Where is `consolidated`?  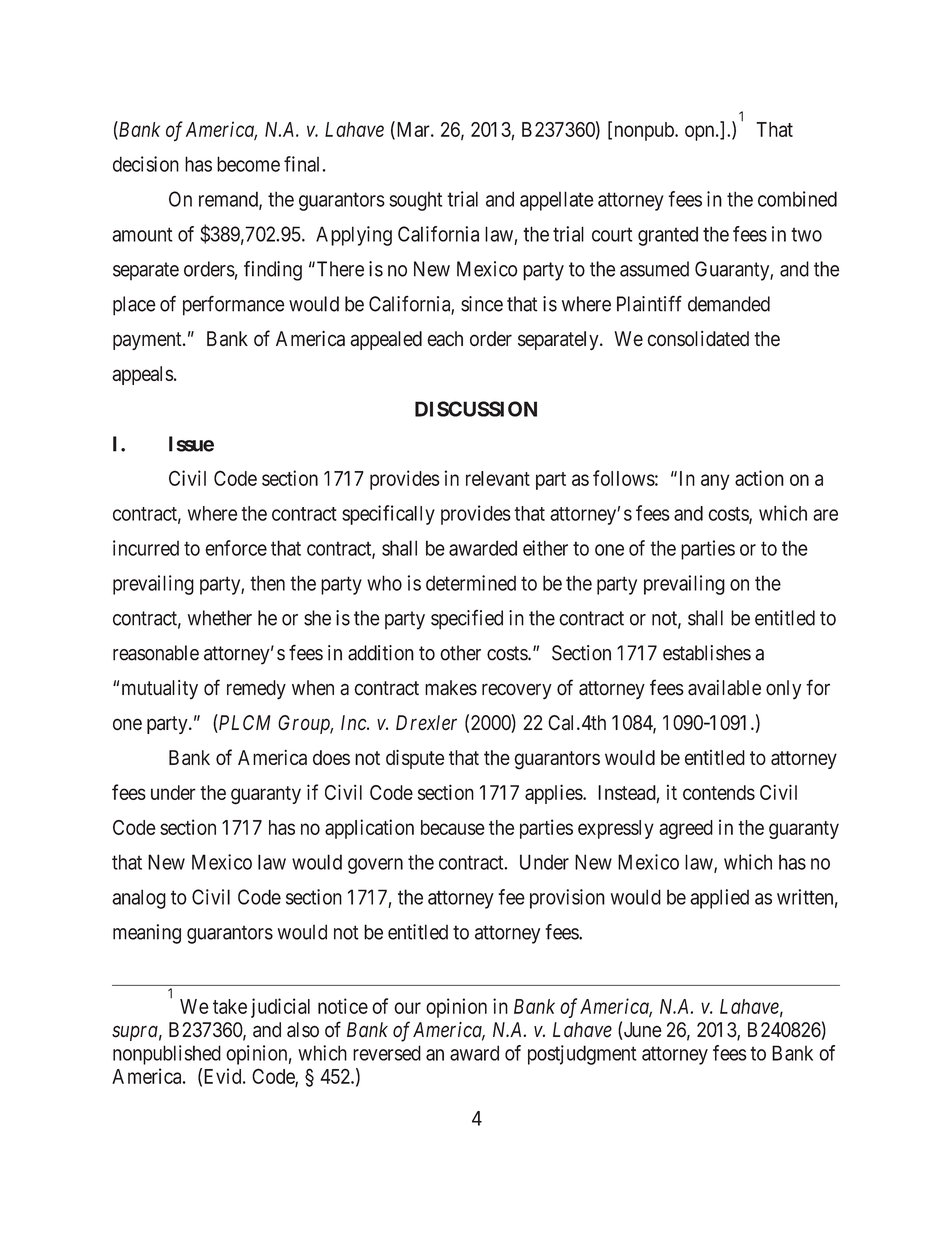
consolidated is located at coordinates (698, 339).
